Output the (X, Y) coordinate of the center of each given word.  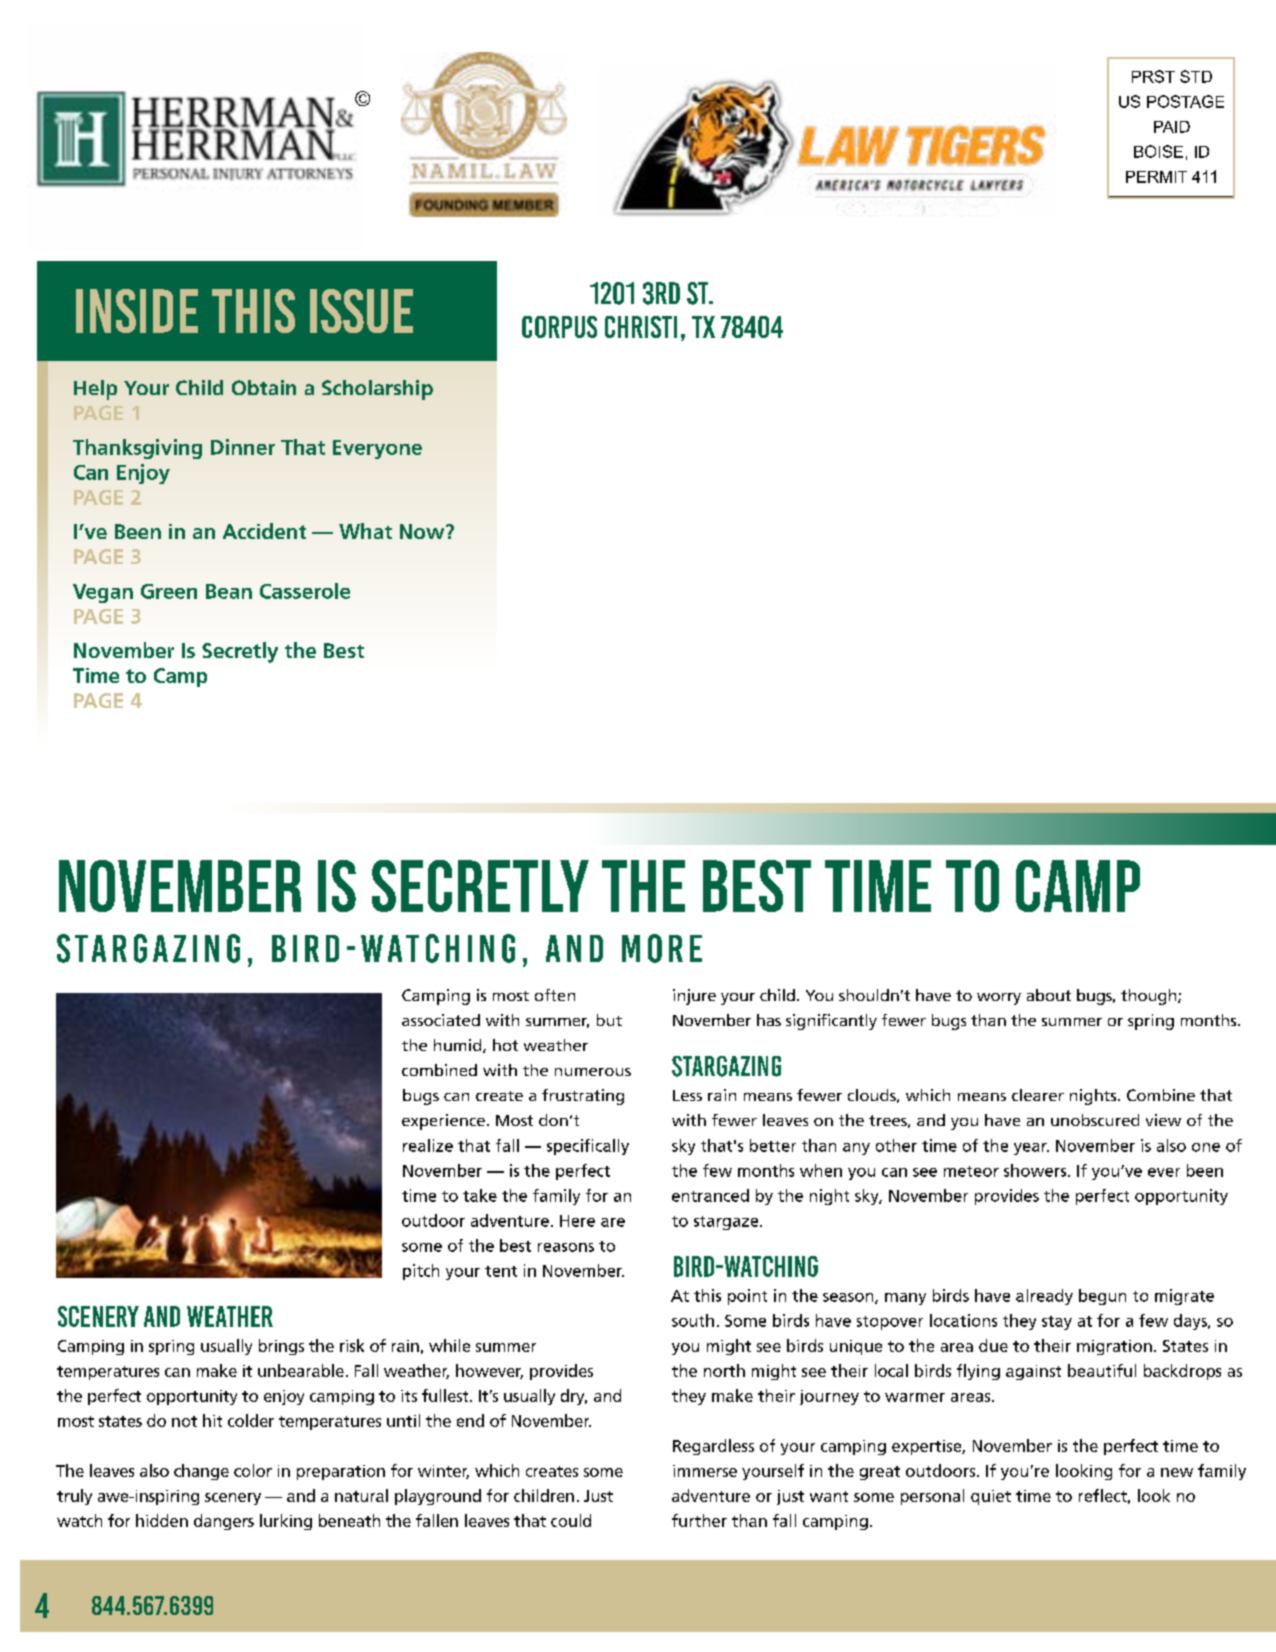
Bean (229, 591)
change (201, 1472)
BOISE (1158, 151)
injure (694, 997)
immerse (705, 1471)
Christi (641, 327)
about (1049, 995)
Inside (137, 311)
